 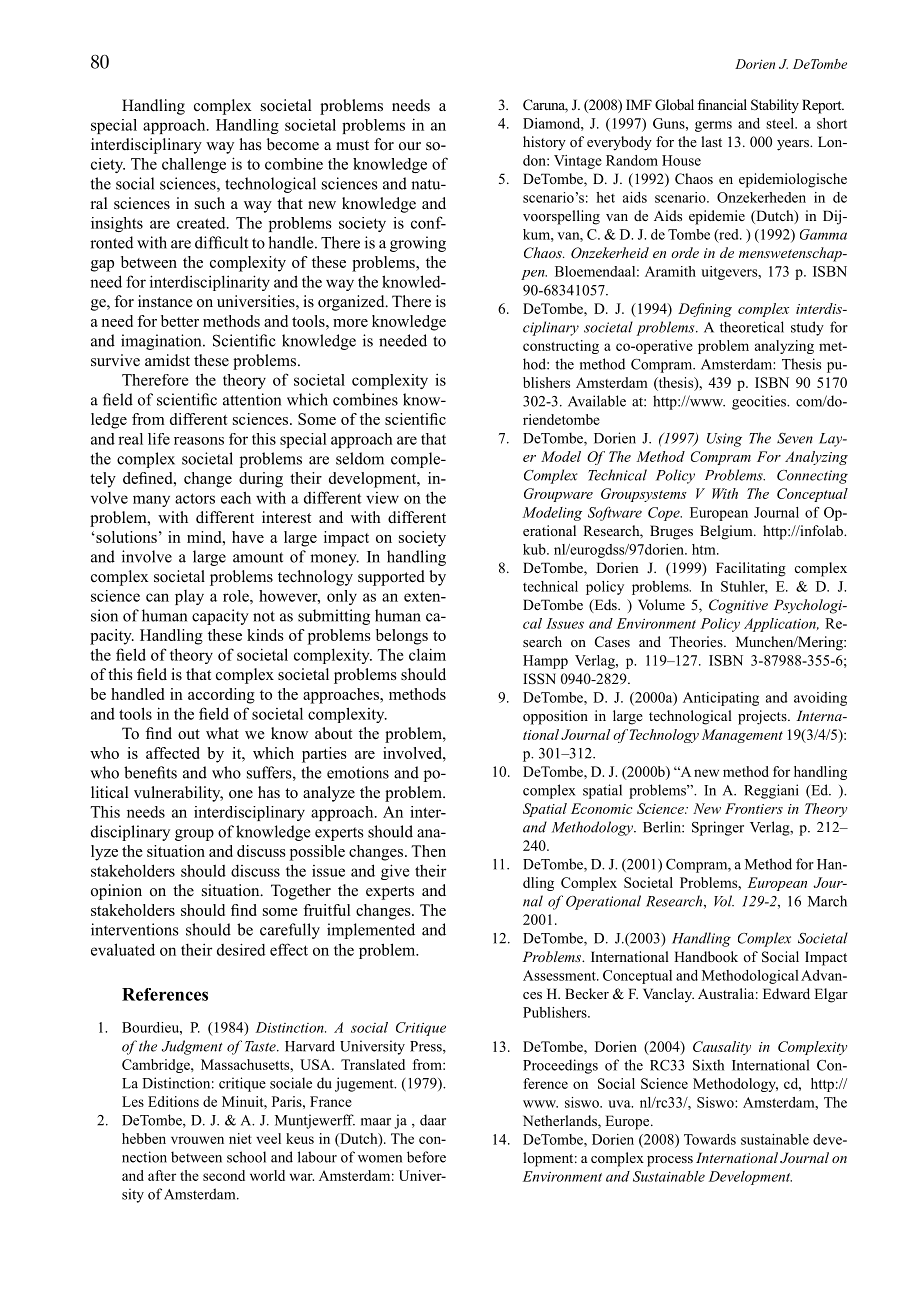 What do you see at coordinates (711, 141) in the screenshot?
I see `last` at bounding box center [711, 141].
